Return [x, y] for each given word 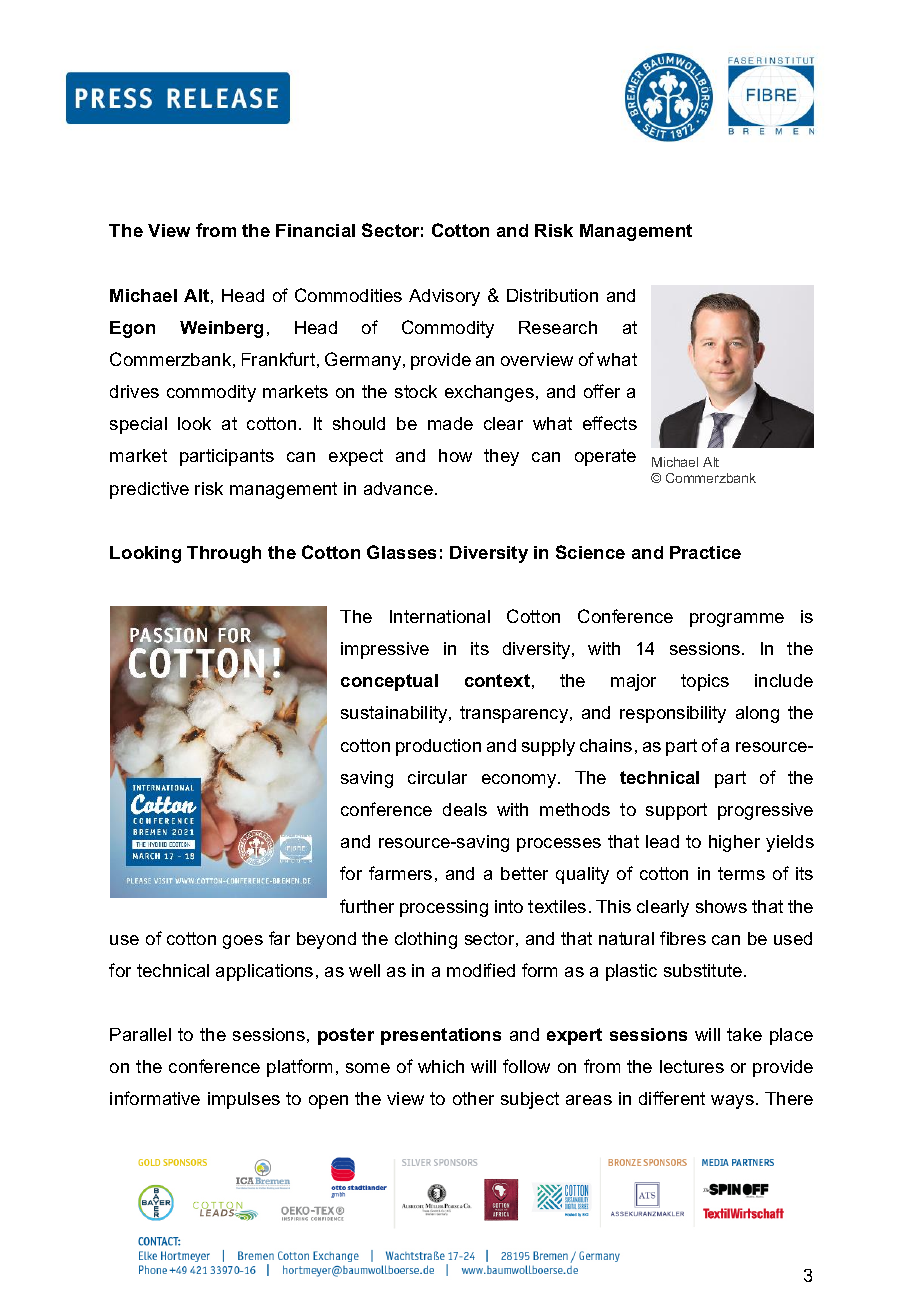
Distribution [552, 295]
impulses [244, 1100]
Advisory [444, 297]
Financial [315, 230]
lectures [692, 1066]
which [441, 1066]
